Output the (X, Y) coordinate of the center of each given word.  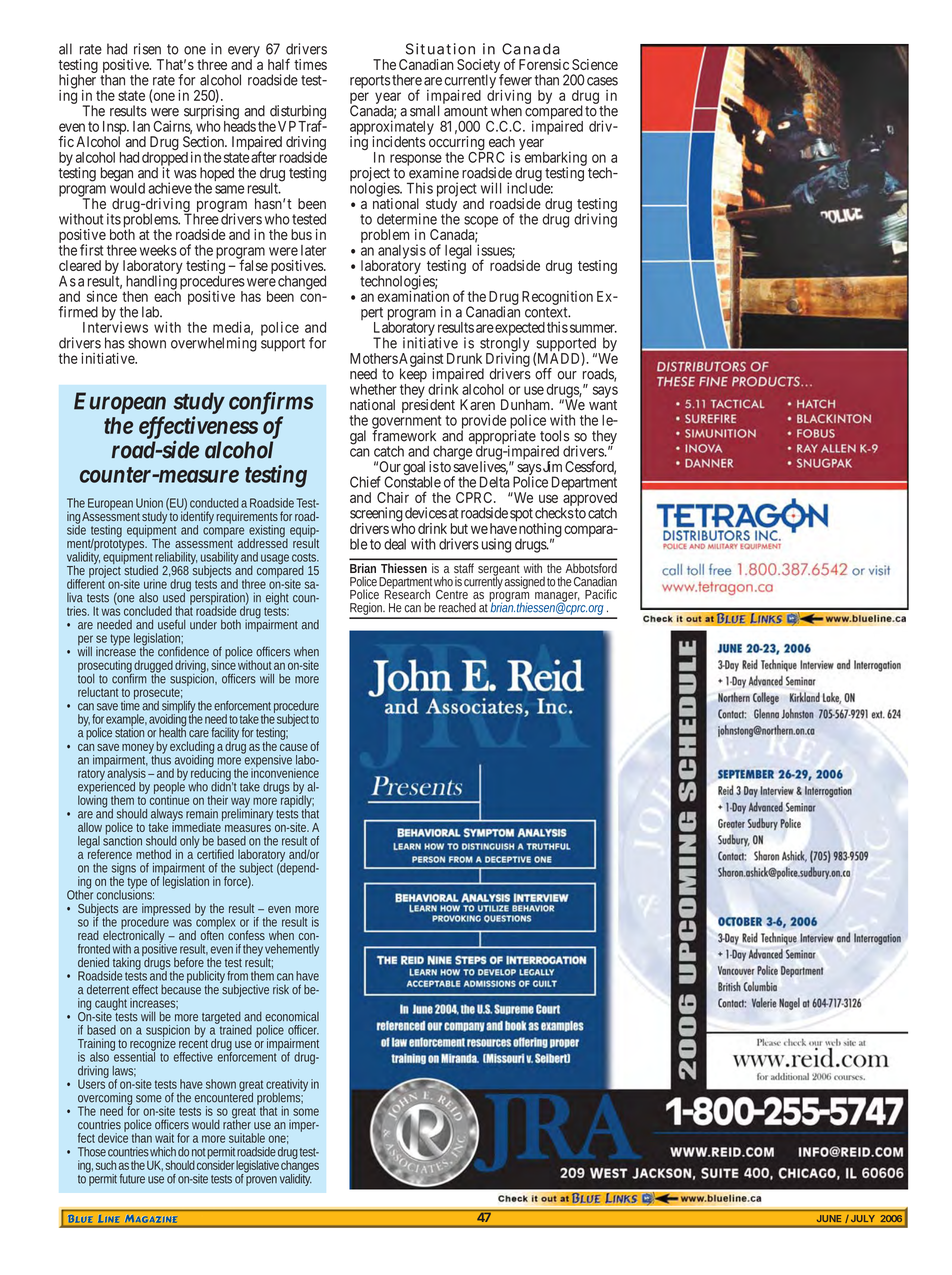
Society (479, 67)
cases (602, 81)
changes (300, 1166)
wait (166, 1138)
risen (147, 49)
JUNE (829, 1218)
